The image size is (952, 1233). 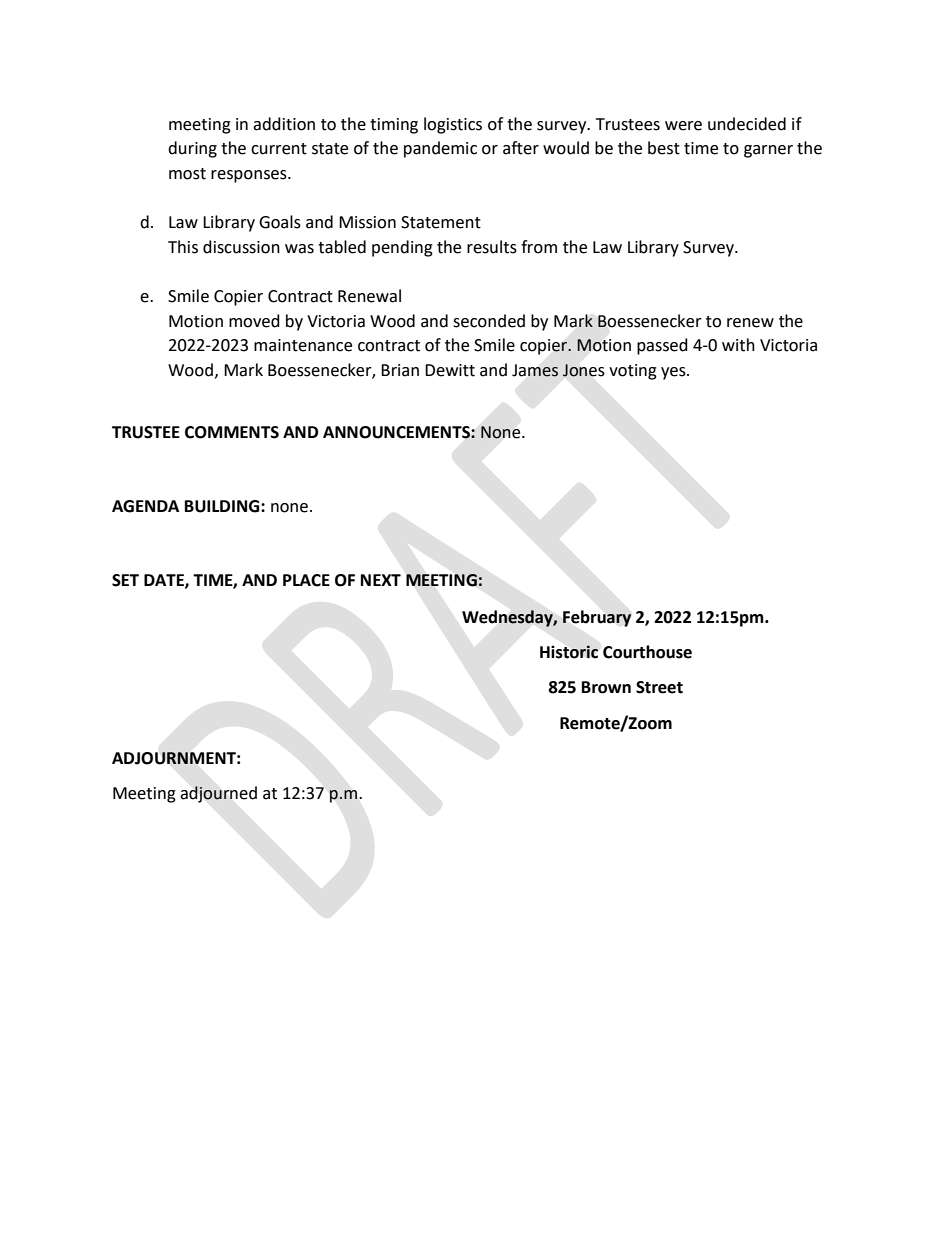 I want to click on Dewitt, so click(x=450, y=370).
